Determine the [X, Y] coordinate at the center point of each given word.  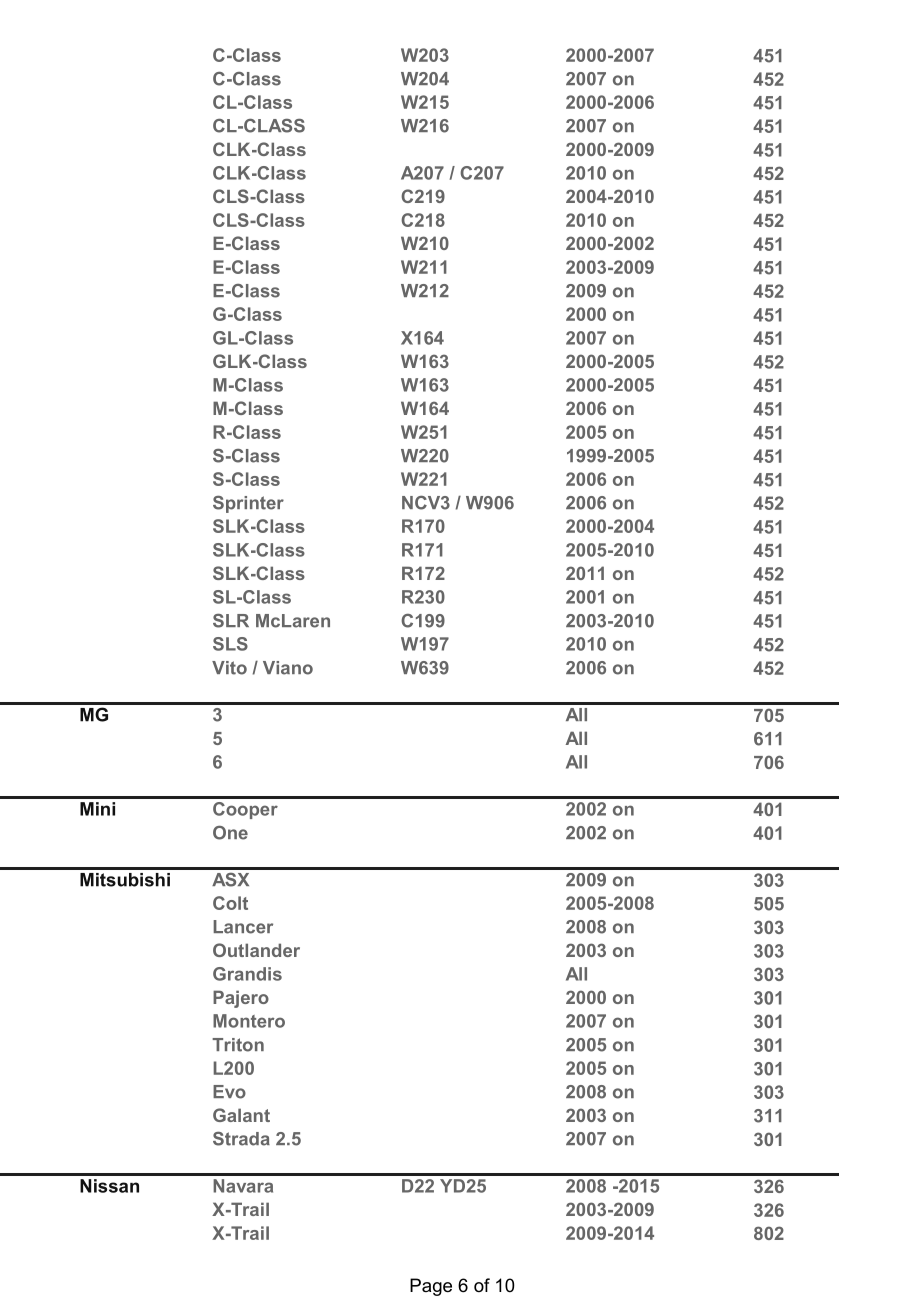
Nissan [109, 1186]
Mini [97, 809]
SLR [231, 621]
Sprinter [248, 504]
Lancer [243, 927]
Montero [249, 1021]
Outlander [256, 950]
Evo [229, 1092]
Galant [241, 1115]
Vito [229, 668]
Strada [241, 1139]
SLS [230, 644]
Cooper [245, 810]
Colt [230, 903]
